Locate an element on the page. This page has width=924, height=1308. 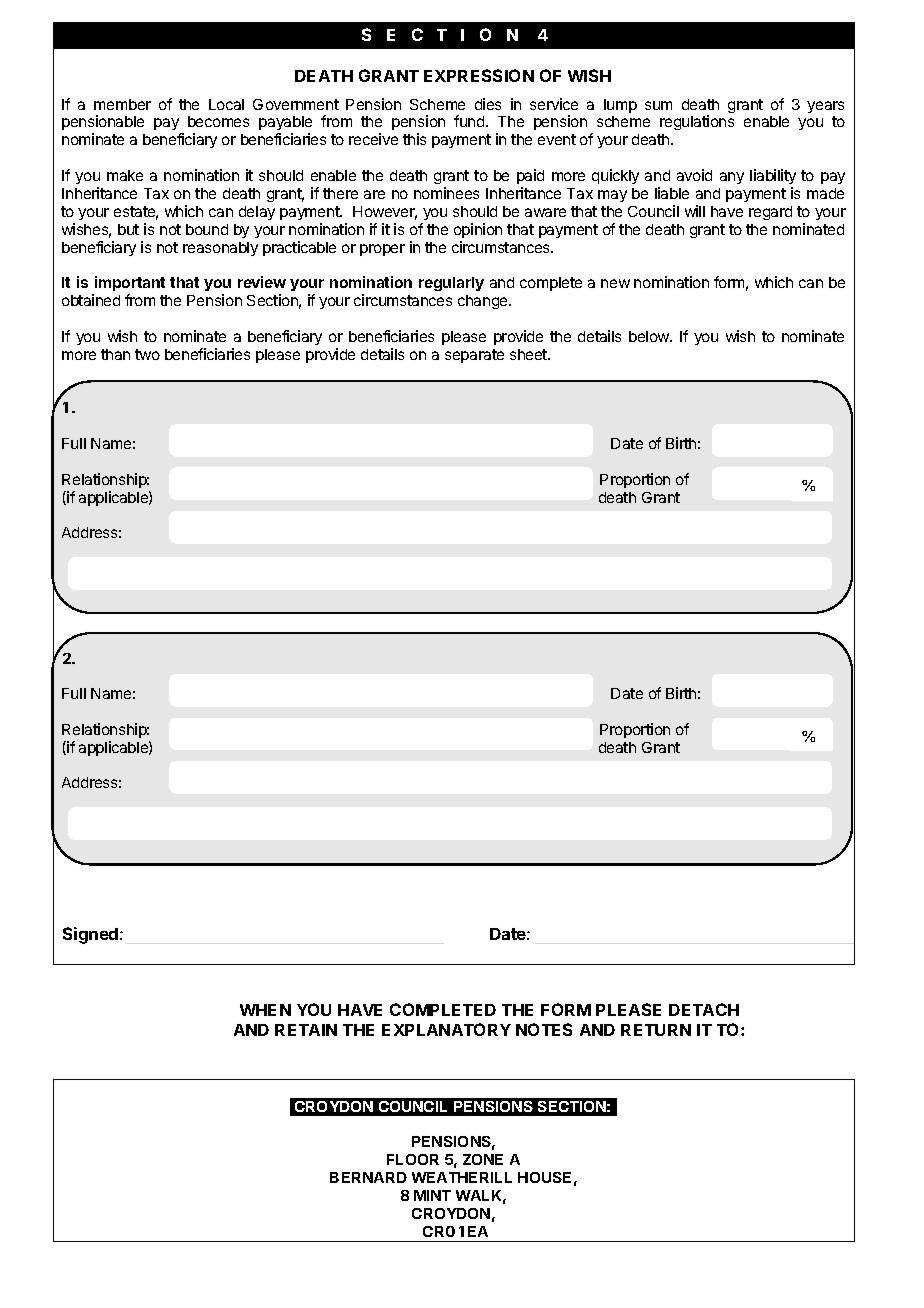
BERNARD is located at coordinates (368, 1177).
